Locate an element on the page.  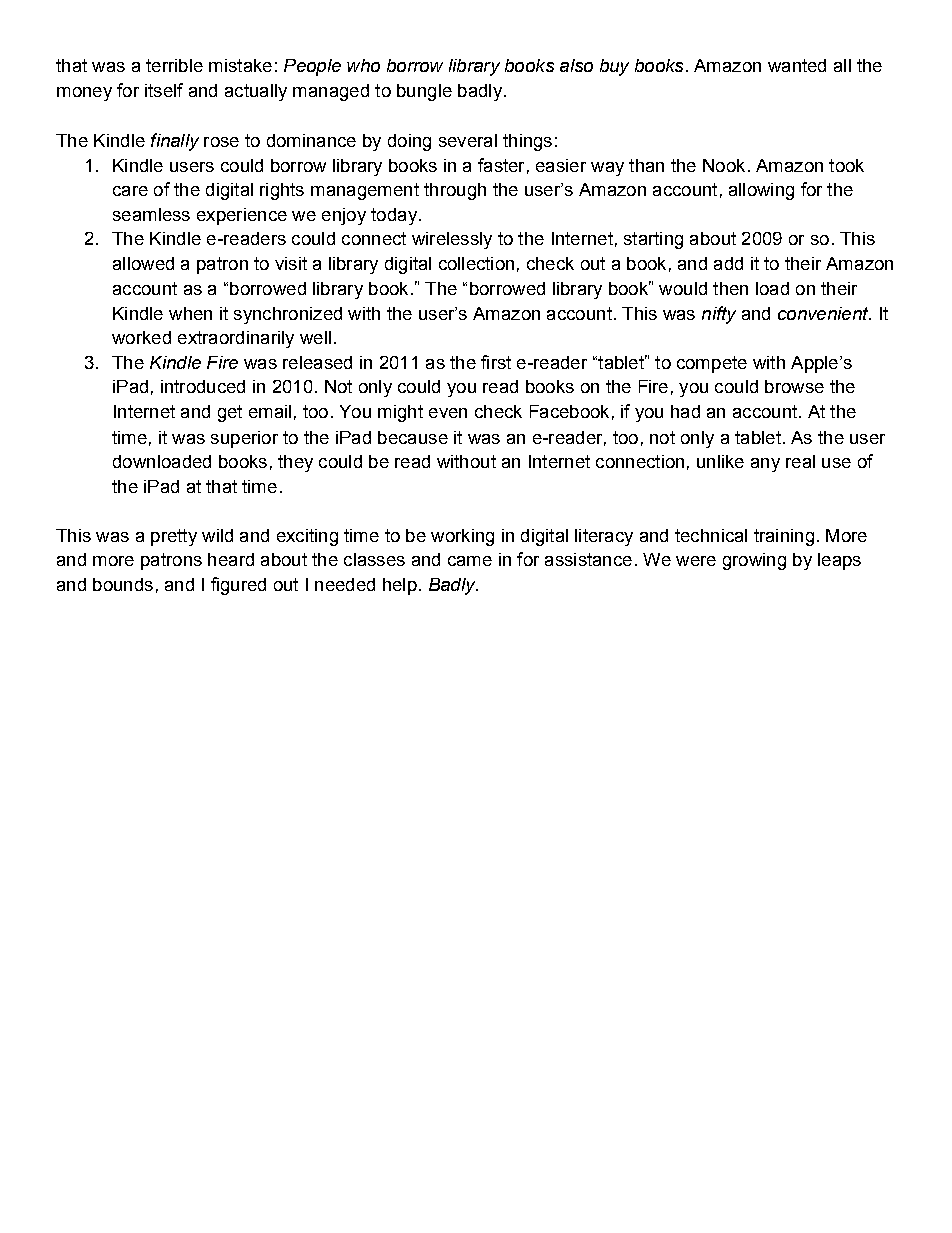
heard is located at coordinates (231, 559).
